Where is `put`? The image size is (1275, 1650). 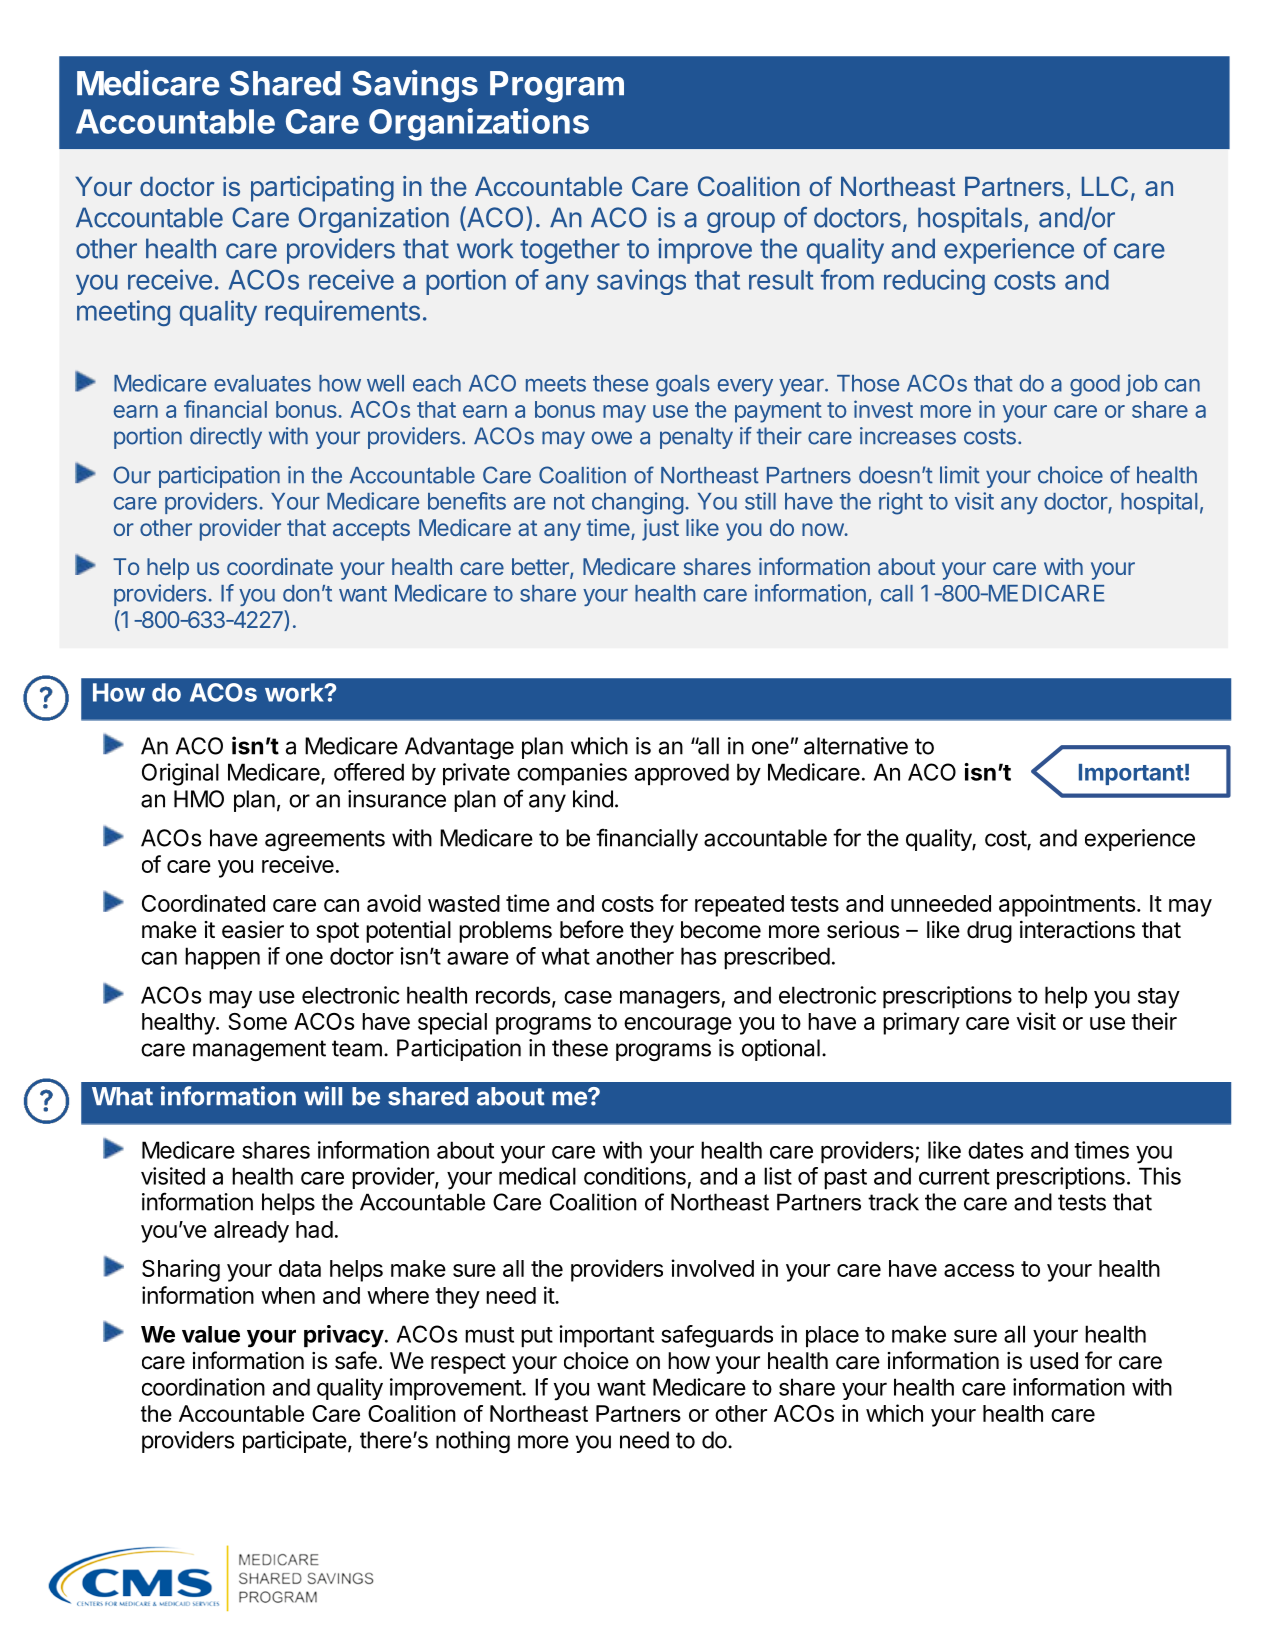 put is located at coordinates (537, 1337).
